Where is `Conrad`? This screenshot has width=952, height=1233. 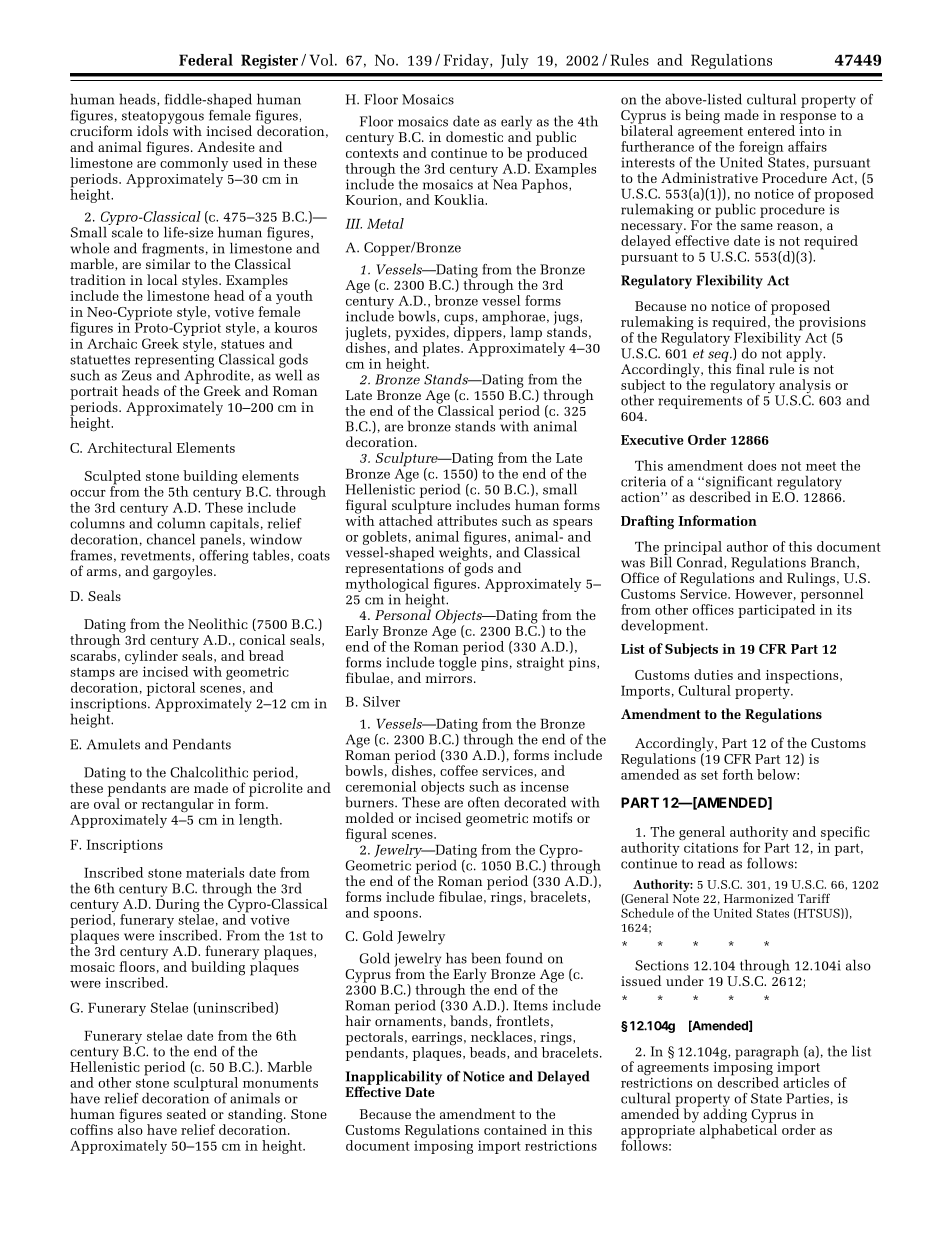 Conrad is located at coordinates (701, 561).
